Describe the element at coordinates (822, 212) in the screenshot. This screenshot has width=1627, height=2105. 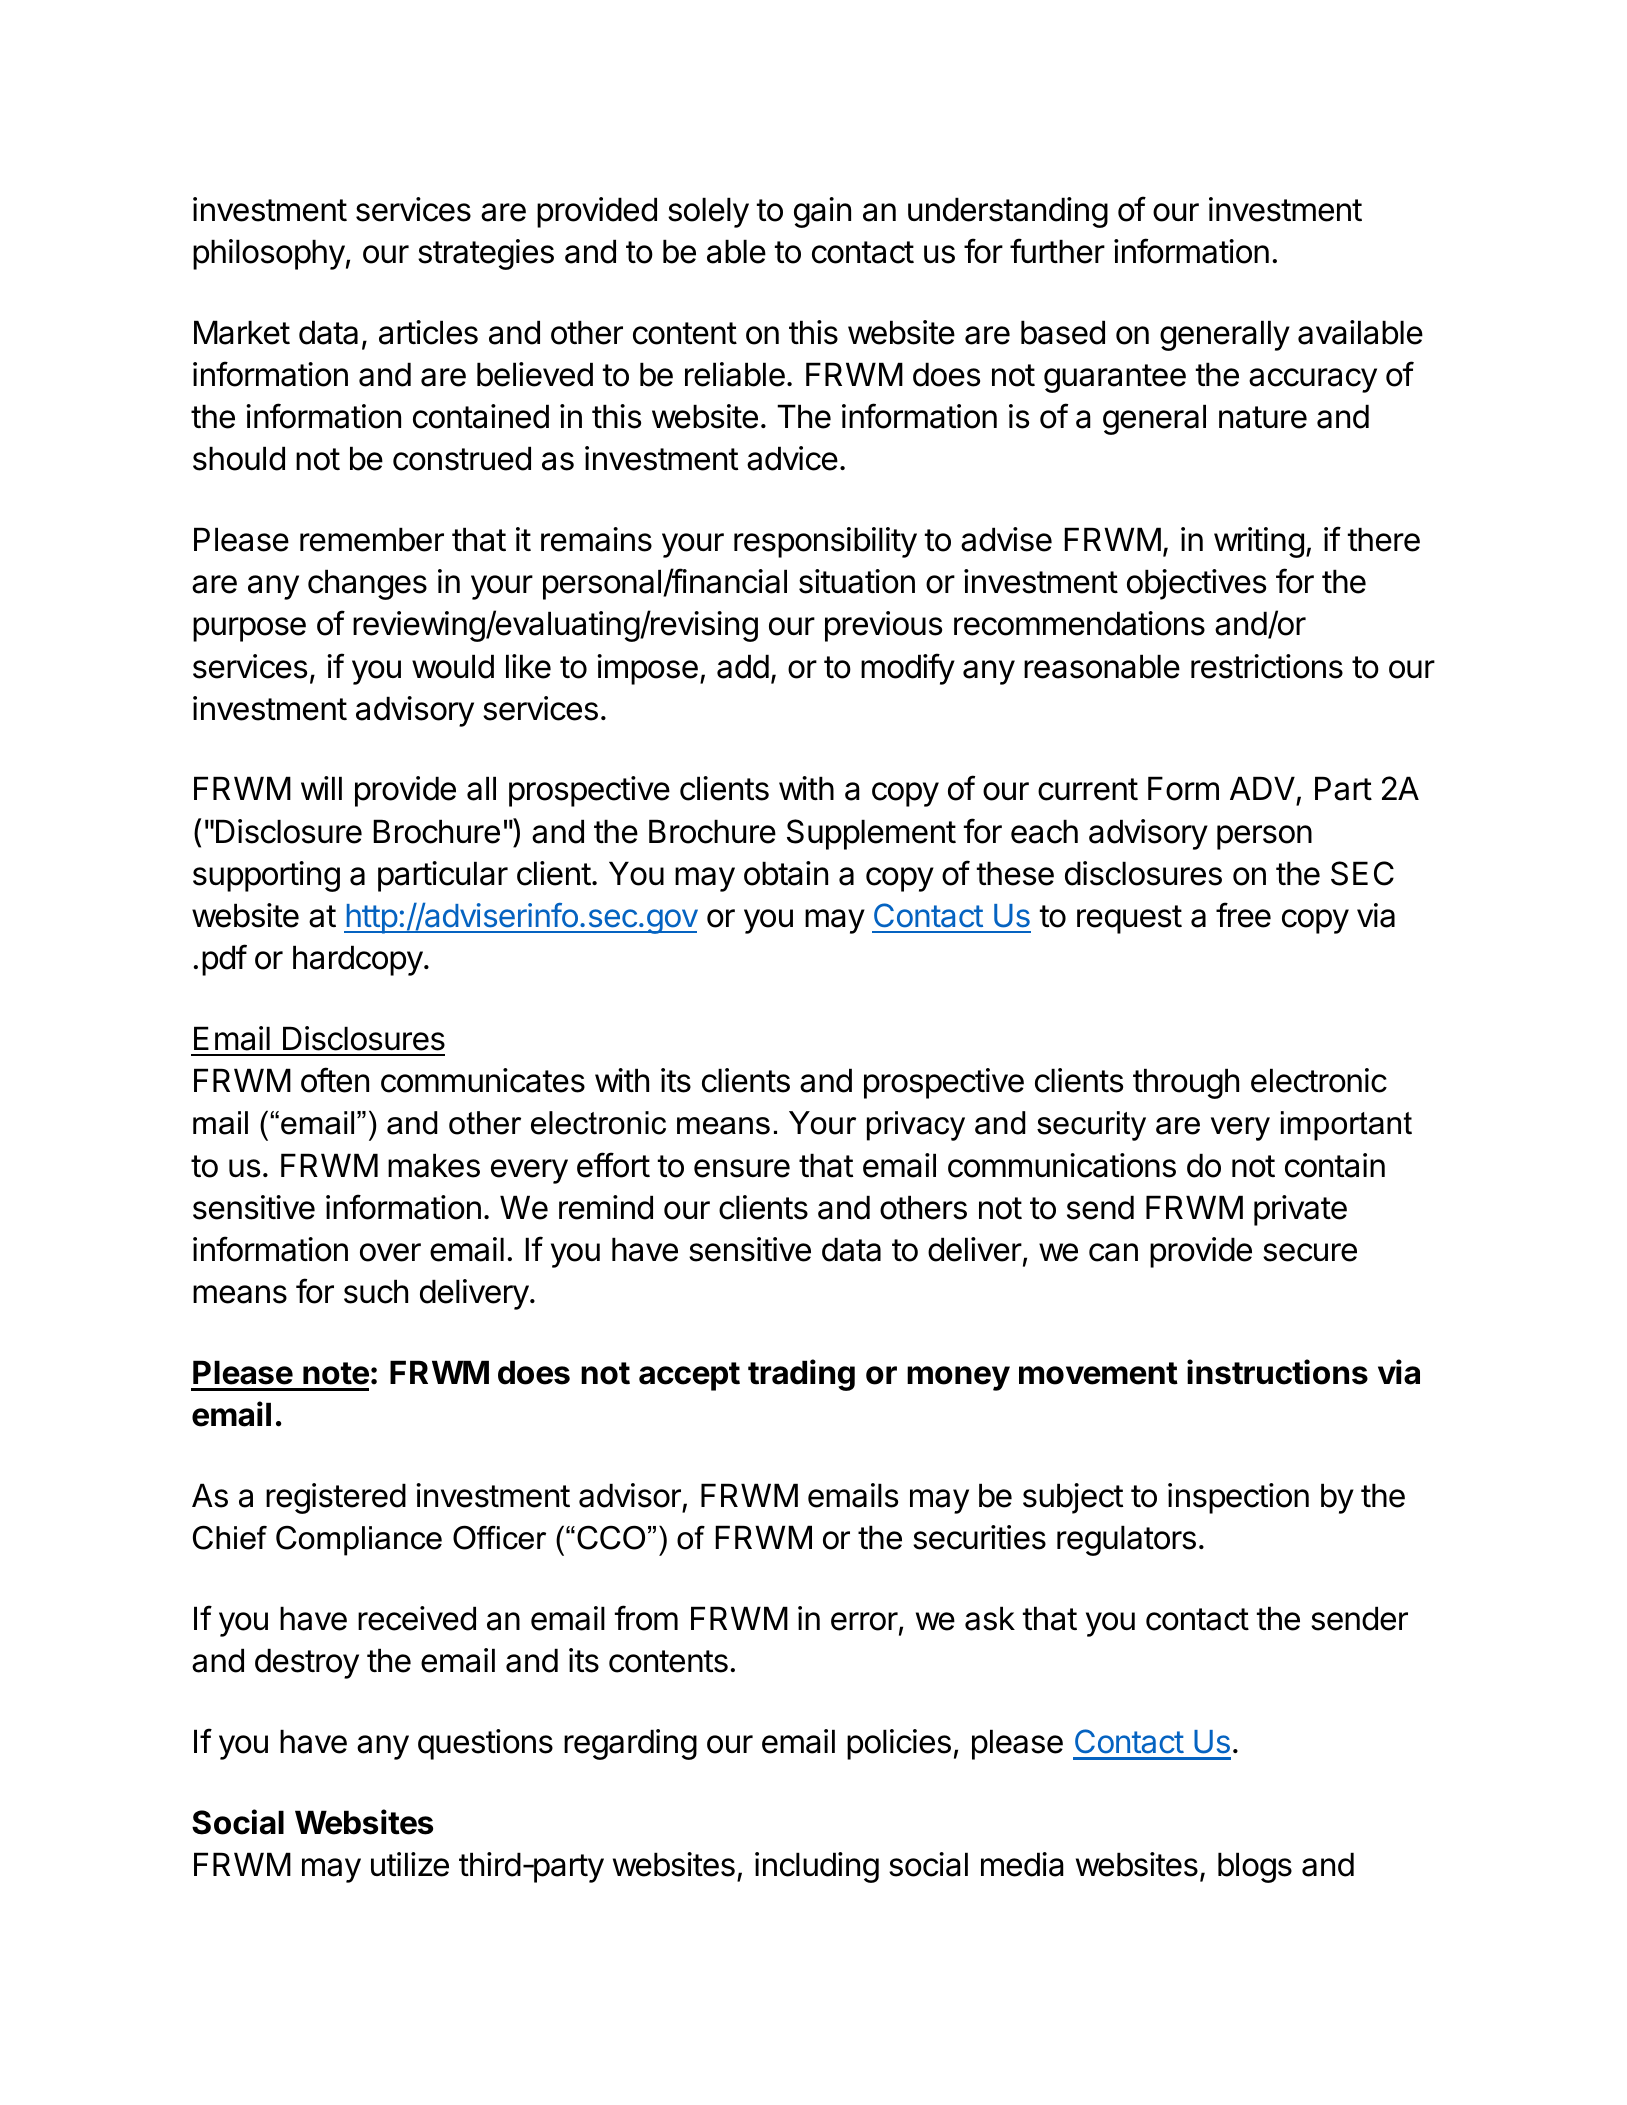
I see `gain` at that location.
